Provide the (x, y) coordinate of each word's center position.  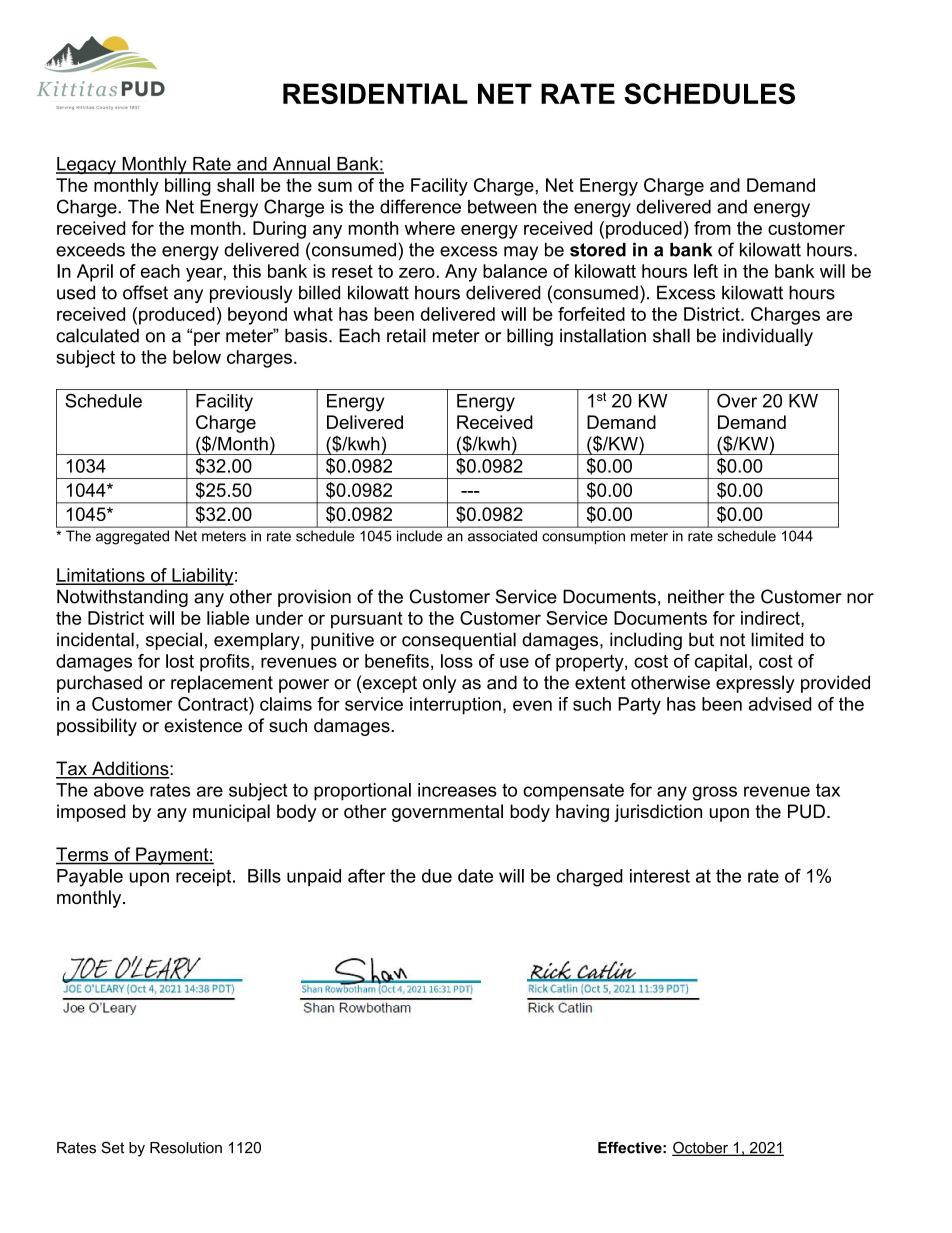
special (174, 641)
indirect (771, 618)
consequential (459, 641)
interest (660, 876)
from (712, 228)
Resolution (186, 1148)
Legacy (87, 166)
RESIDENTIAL (375, 93)
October (701, 1148)
